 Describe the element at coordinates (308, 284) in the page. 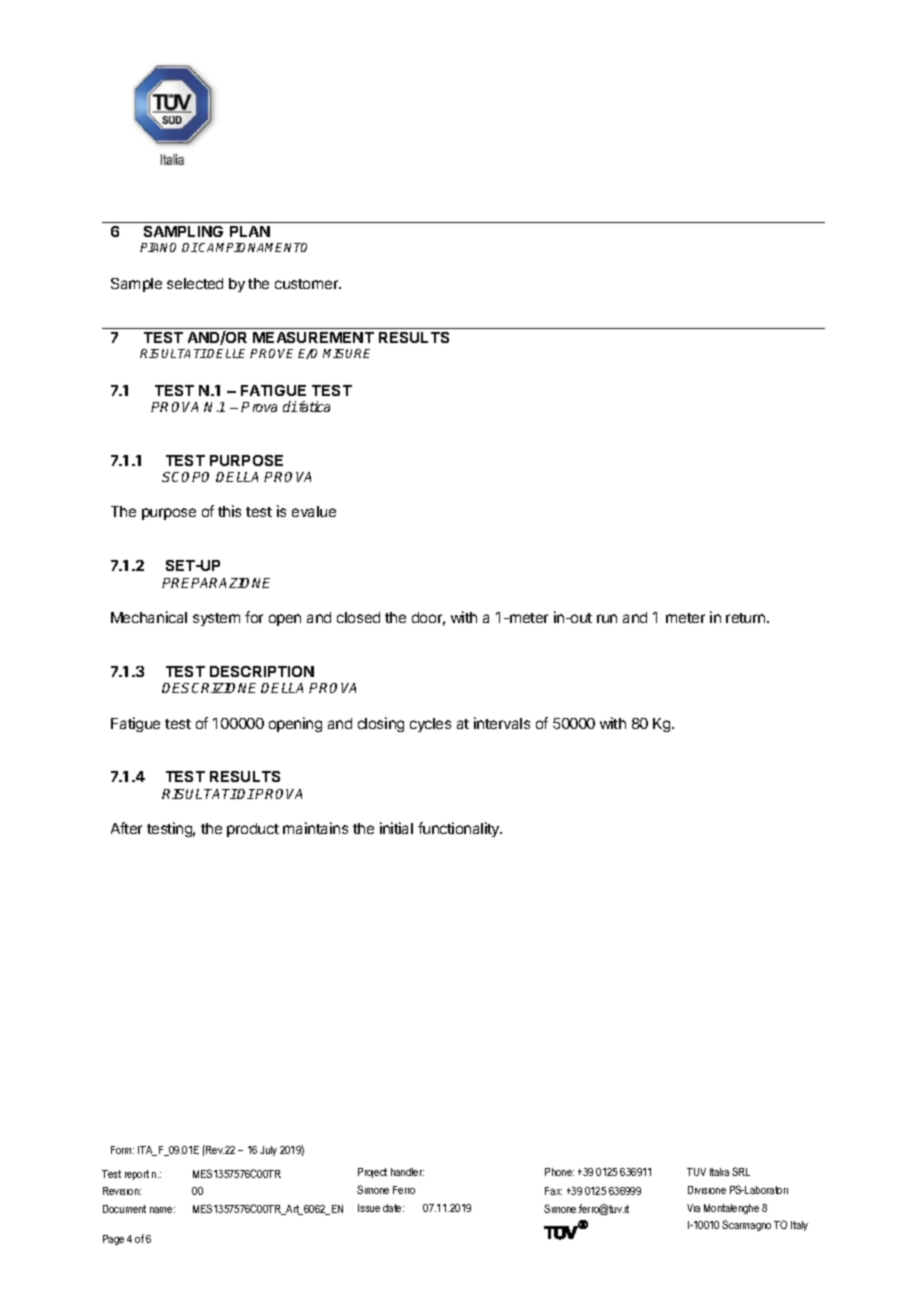

I see `customer` at that location.
